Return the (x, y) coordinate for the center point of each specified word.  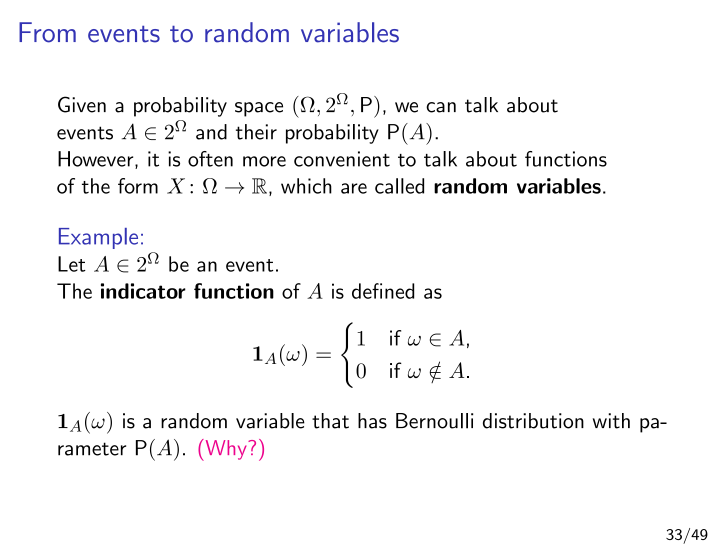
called (399, 186)
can (441, 107)
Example (98, 238)
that (330, 421)
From (47, 32)
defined (383, 291)
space (259, 109)
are (354, 188)
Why (226, 450)
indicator (143, 291)
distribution (533, 421)
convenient (342, 159)
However (97, 160)
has (372, 421)
